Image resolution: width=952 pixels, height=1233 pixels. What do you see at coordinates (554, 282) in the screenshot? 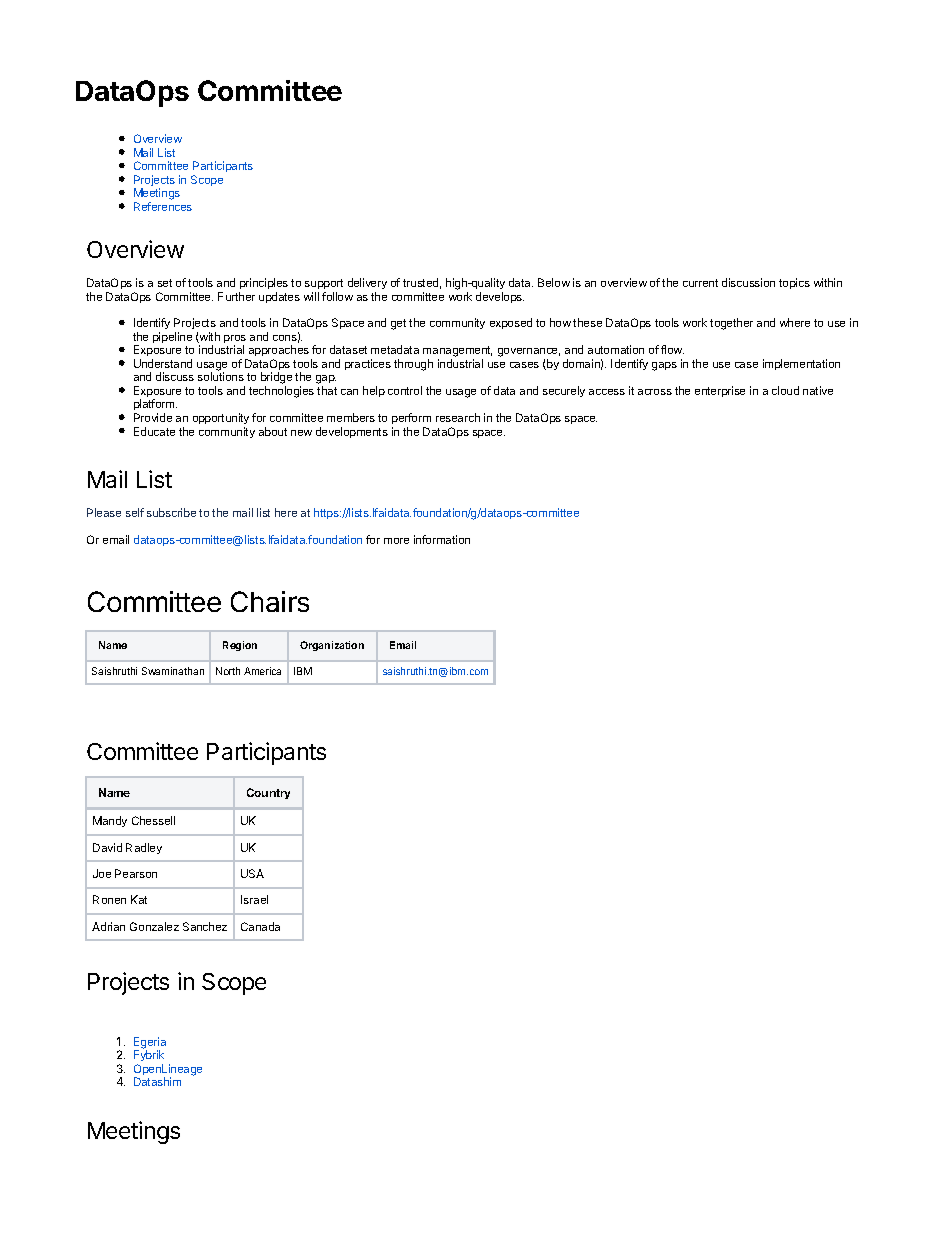
I see `Below` at bounding box center [554, 282].
